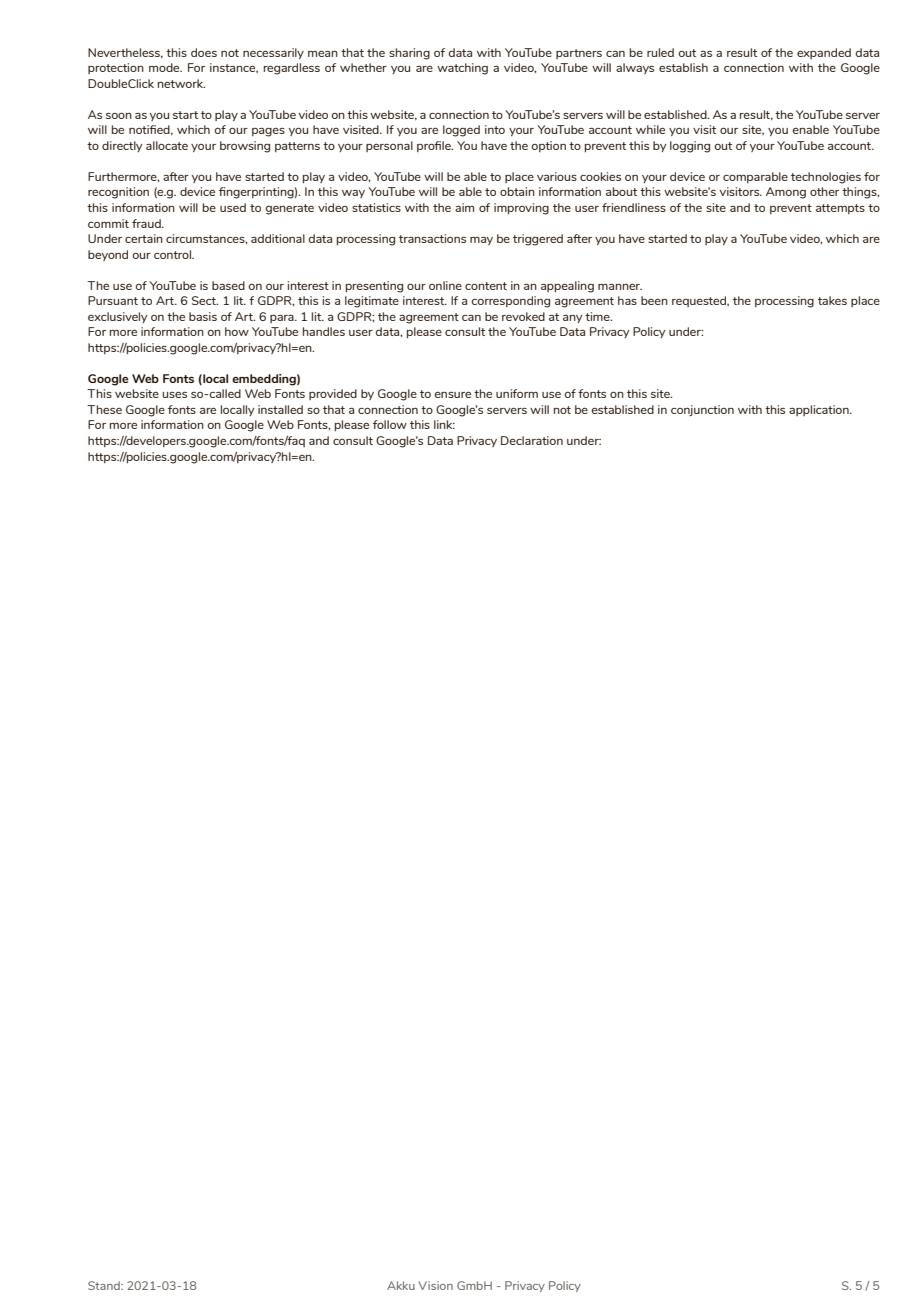 This page has width=924, height=1308. I want to click on Declaration, so click(532, 440).
